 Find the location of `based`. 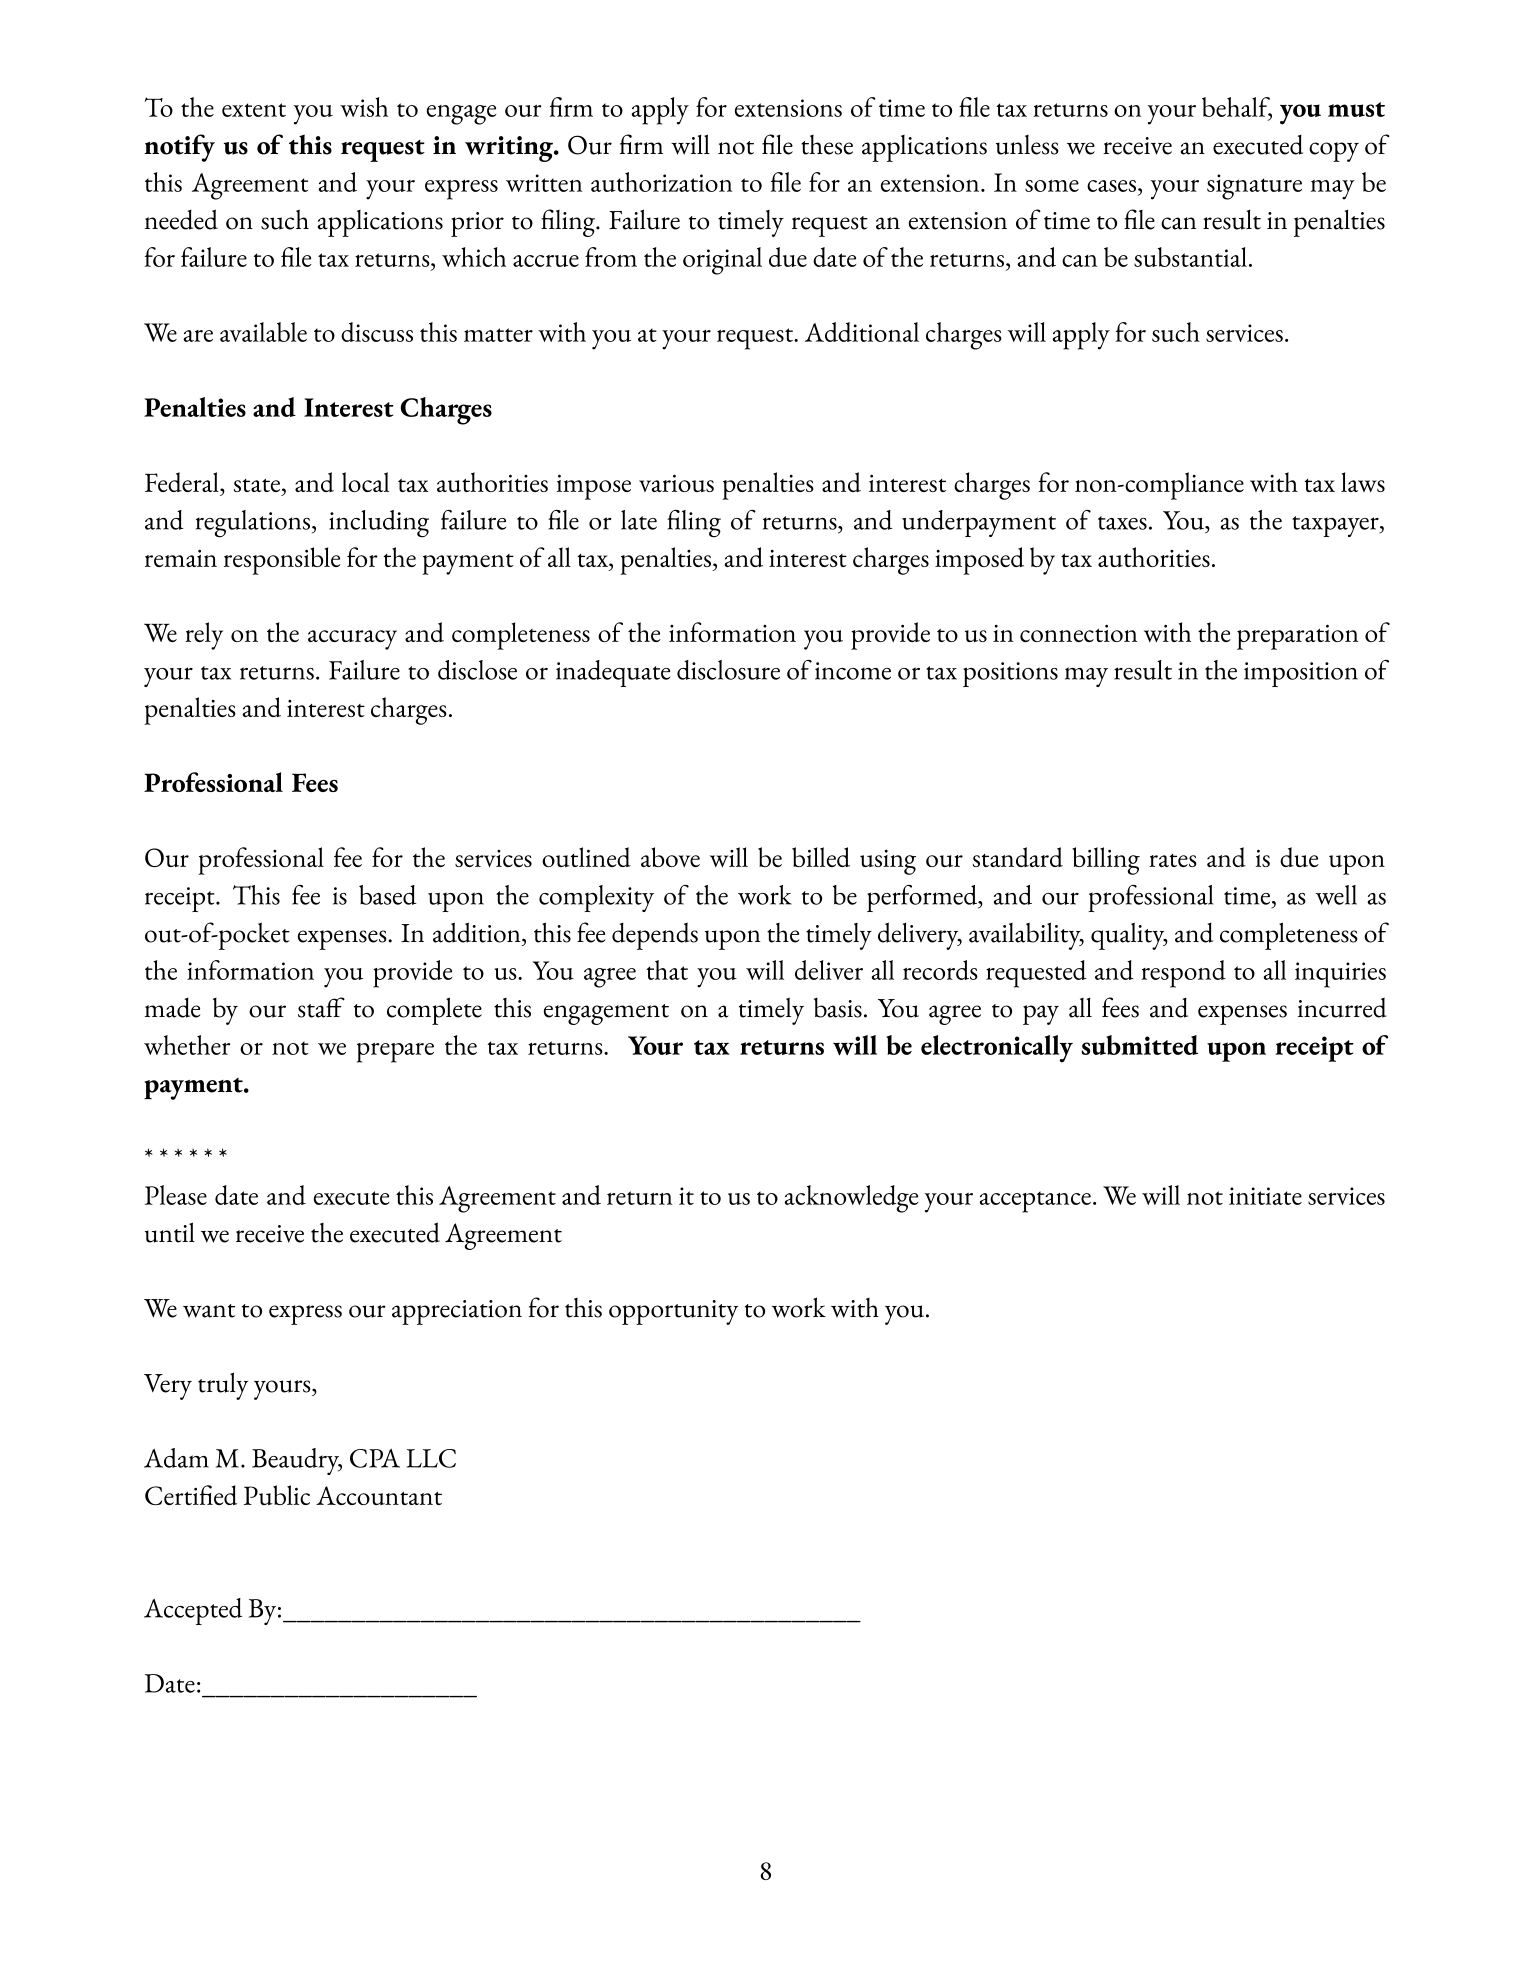

based is located at coordinates (388, 895).
